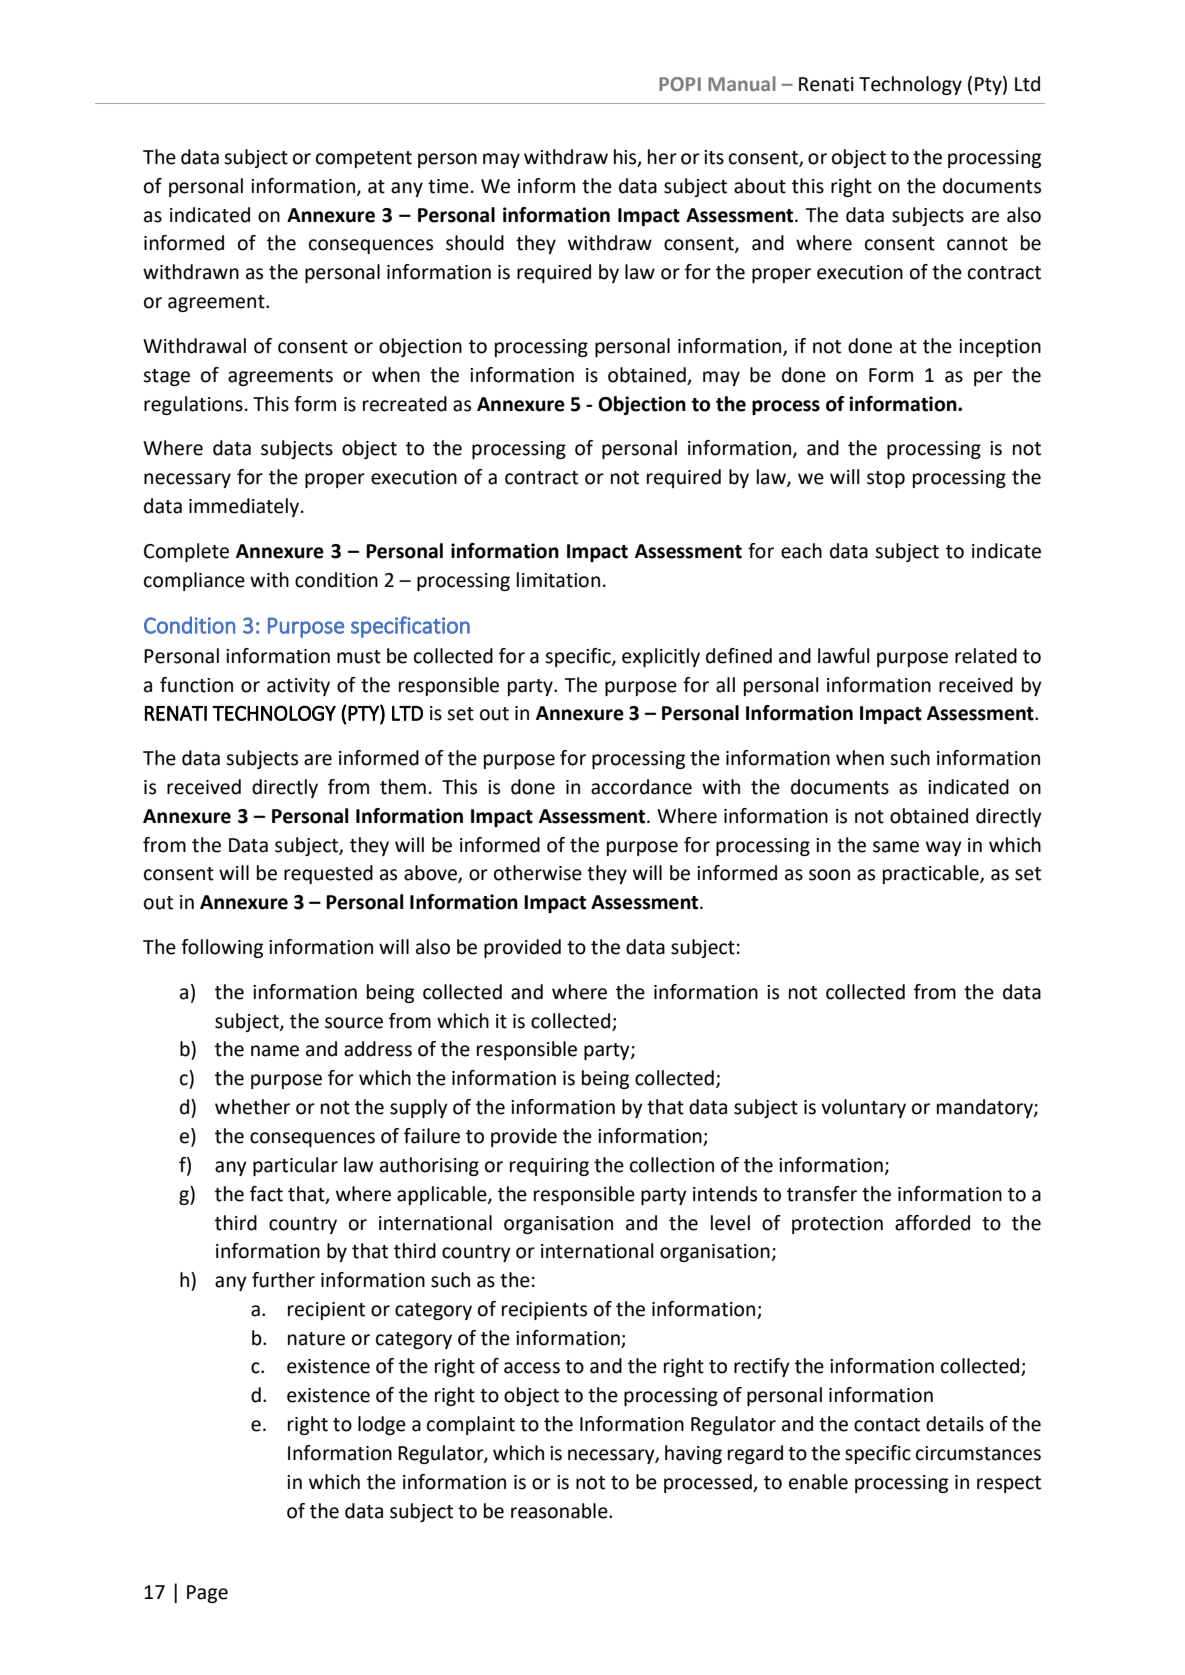  What do you see at coordinates (275, 1051) in the document?
I see `name` at bounding box center [275, 1051].
